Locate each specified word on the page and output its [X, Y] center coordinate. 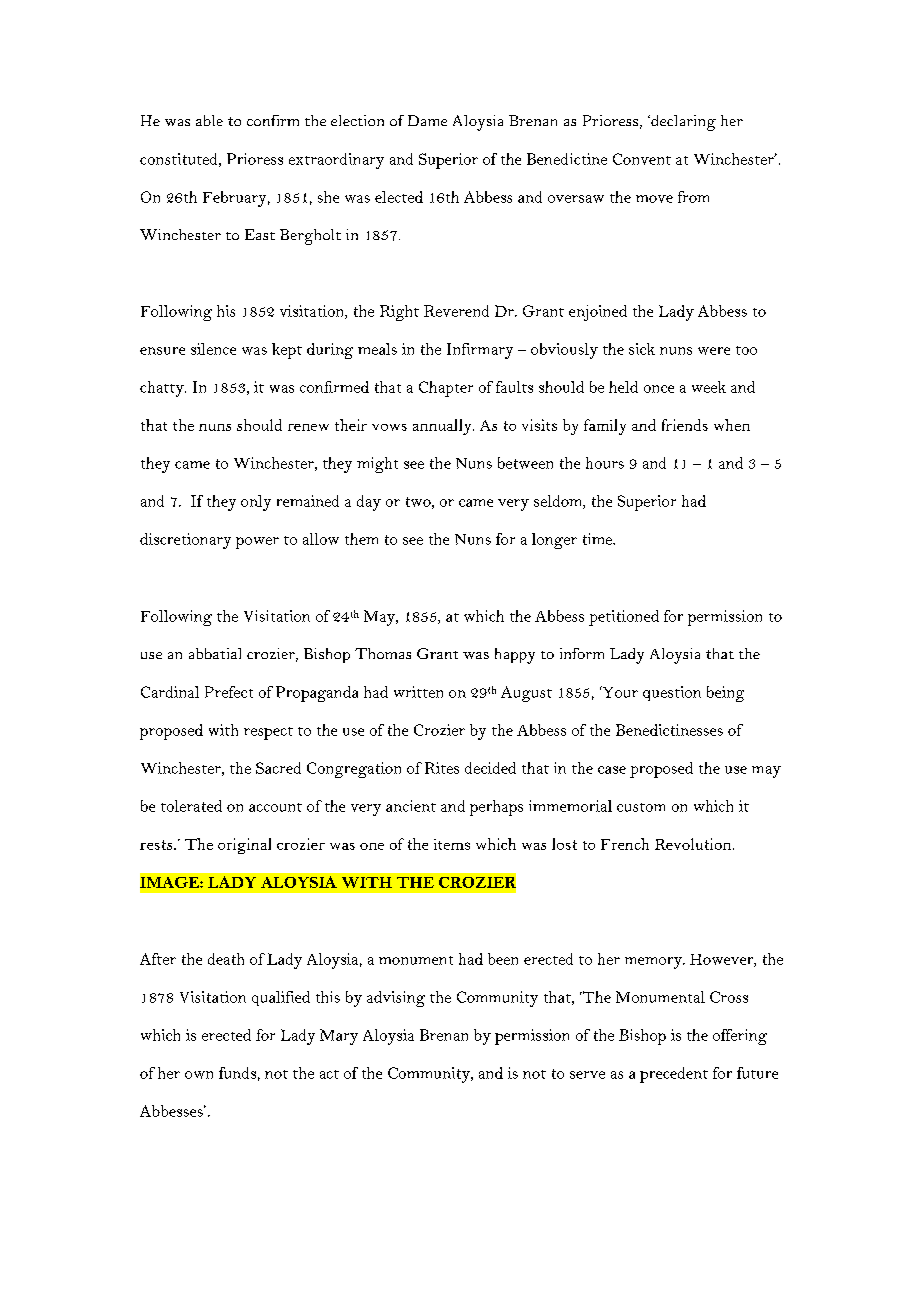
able [209, 120]
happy [515, 656]
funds [237, 1073]
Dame [427, 120]
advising [396, 999]
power [257, 543]
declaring [682, 123]
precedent [674, 1075]
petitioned [624, 618]
